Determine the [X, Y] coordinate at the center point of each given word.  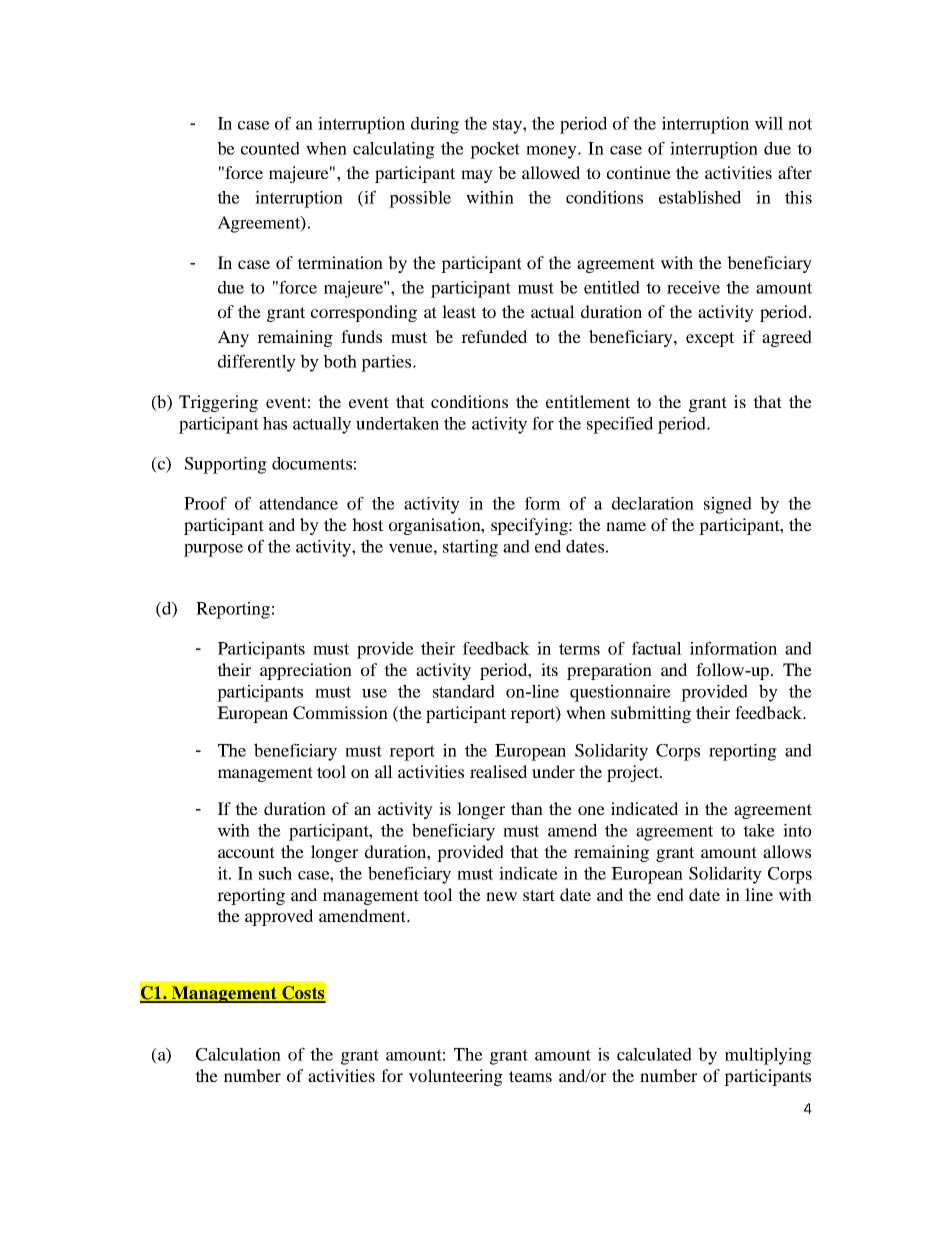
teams [530, 1076]
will [769, 123]
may [477, 176]
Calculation [238, 1054]
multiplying [768, 1056]
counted [270, 148]
